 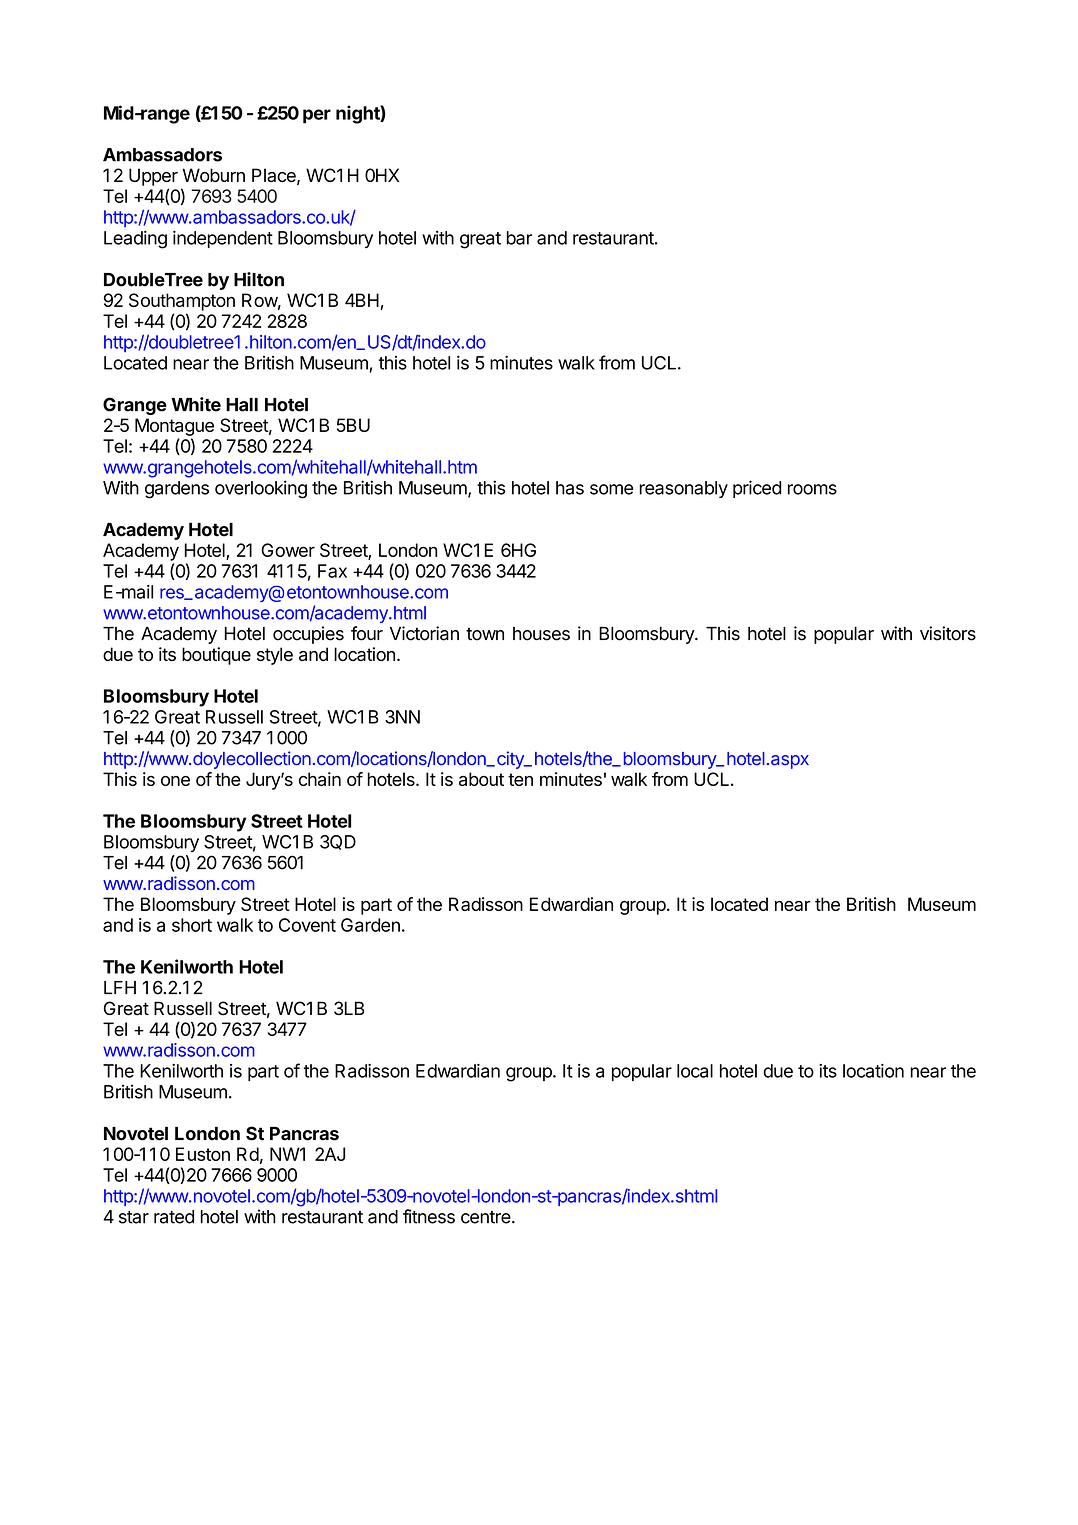 I want to click on centre, so click(x=486, y=1217).
